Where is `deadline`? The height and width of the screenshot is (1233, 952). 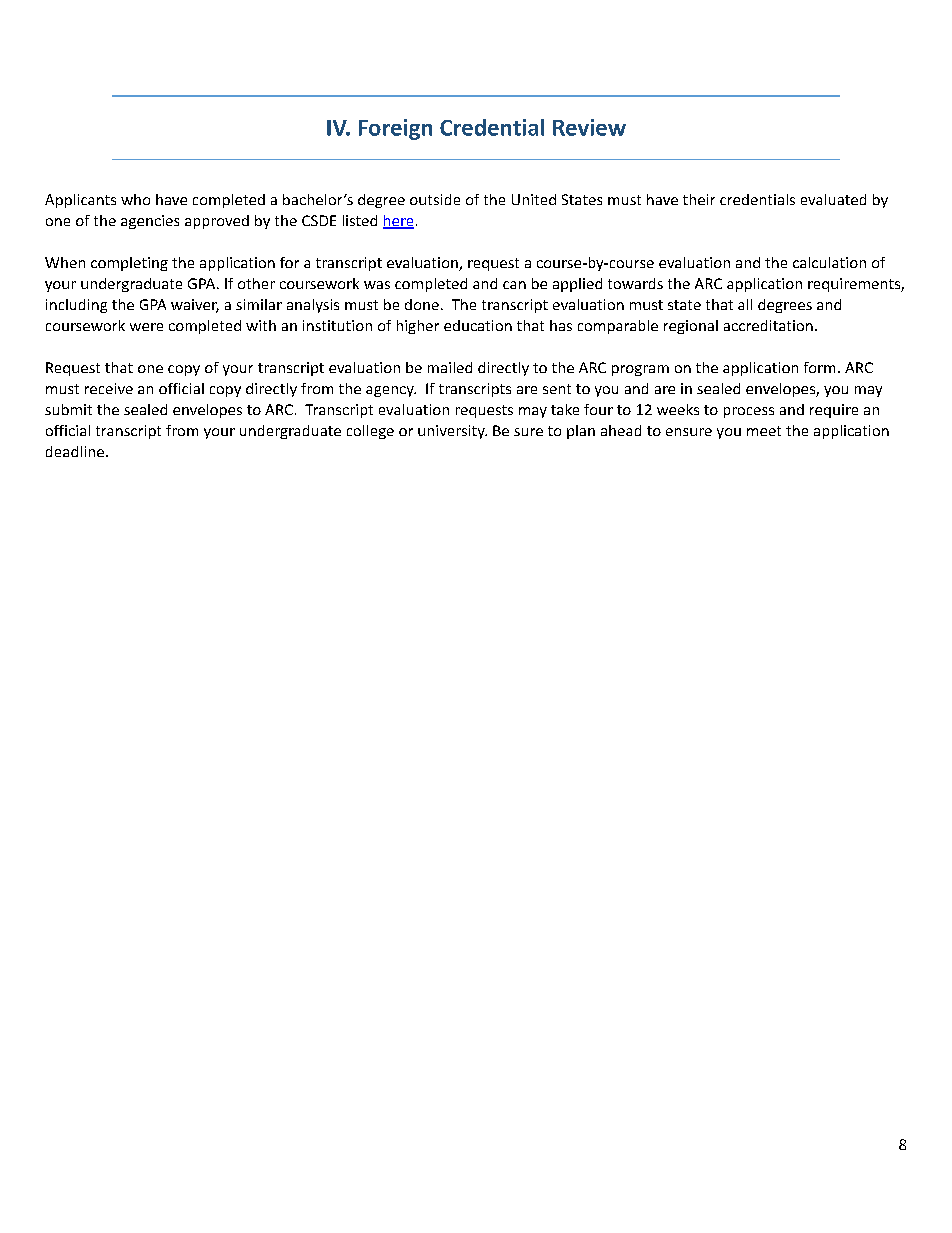 deadline is located at coordinates (75, 451).
